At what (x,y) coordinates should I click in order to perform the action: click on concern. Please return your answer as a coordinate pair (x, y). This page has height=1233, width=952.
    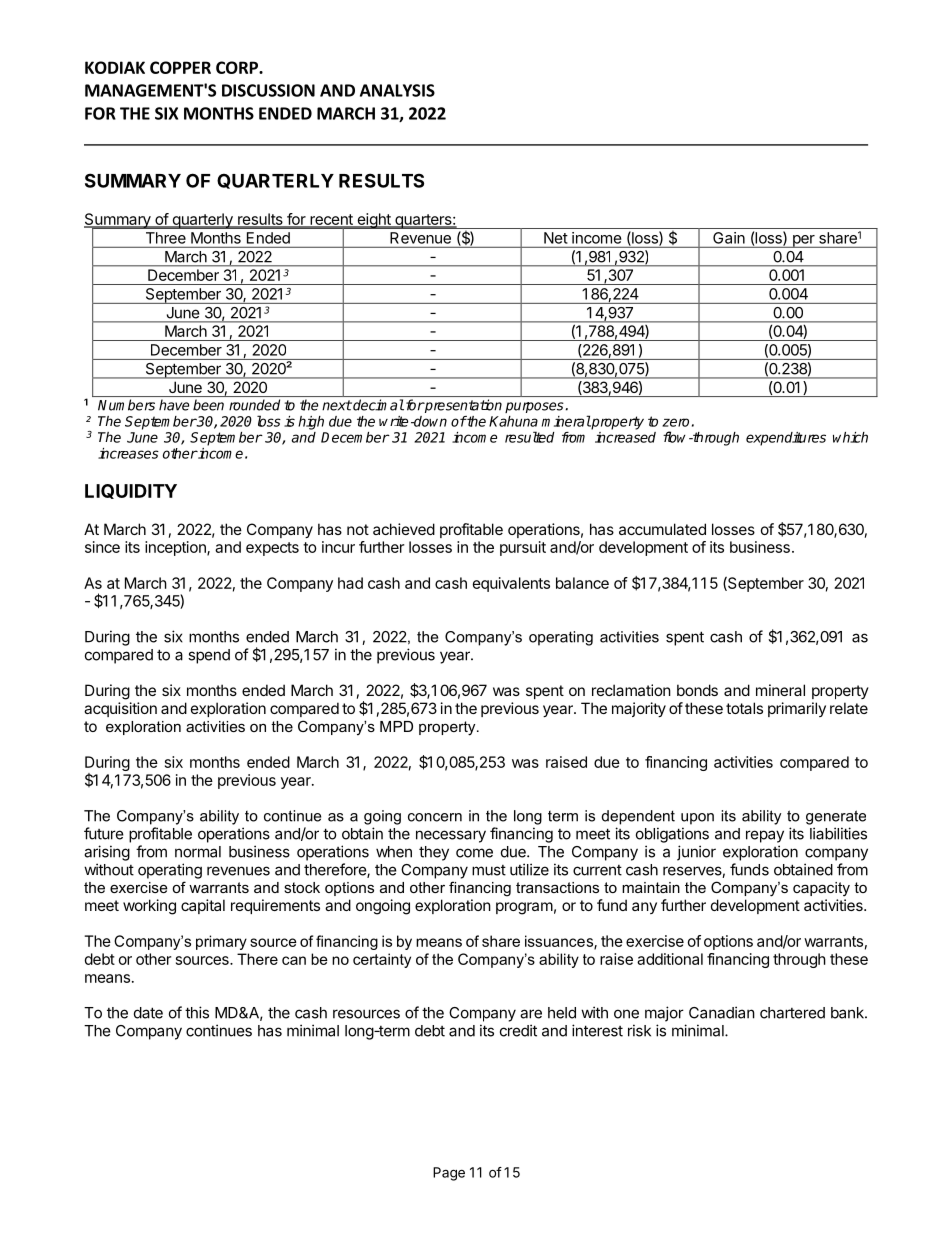
    Looking at the image, I should click on (435, 817).
